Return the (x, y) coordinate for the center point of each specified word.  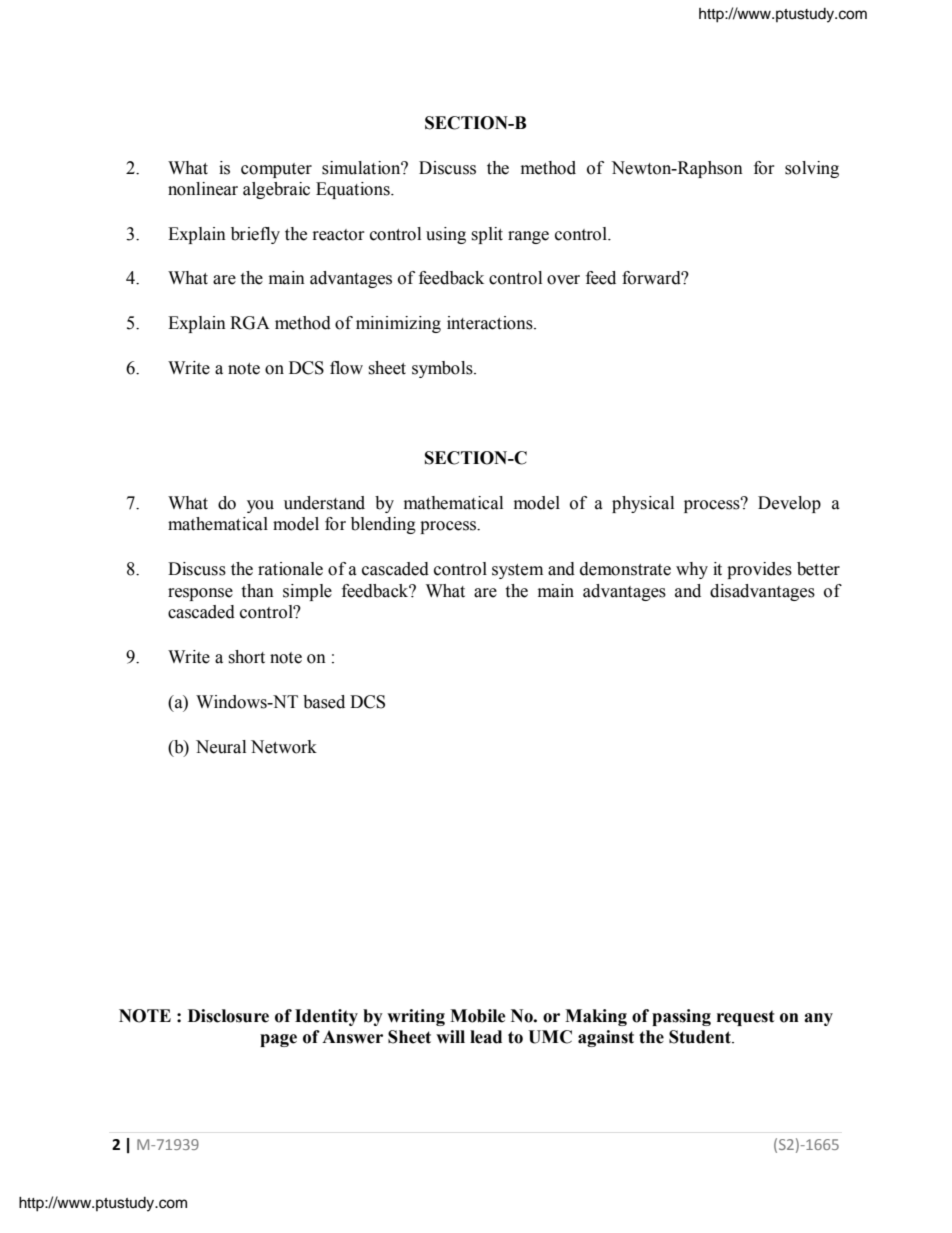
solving (812, 169)
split (487, 235)
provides (759, 570)
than (257, 591)
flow (346, 368)
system (517, 571)
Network (284, 747)
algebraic (276, 190)
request (746, 1018)
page (278, 1040)
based (324, 702)
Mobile (478, 1016)
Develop (789, 504)
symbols (443, 369)
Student (701, 1037)
